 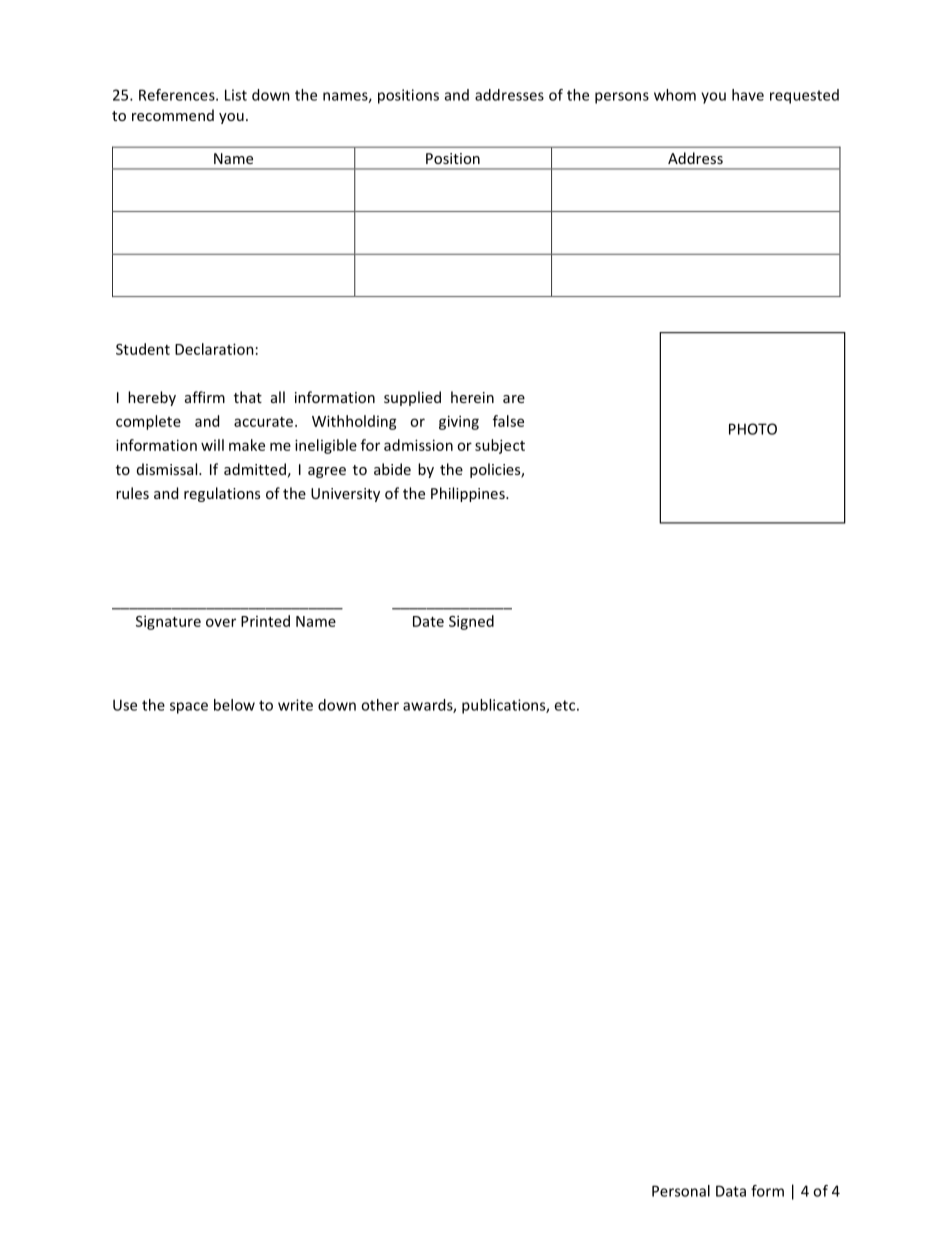 I want to click on regulations, so click(x=222, y=494).
